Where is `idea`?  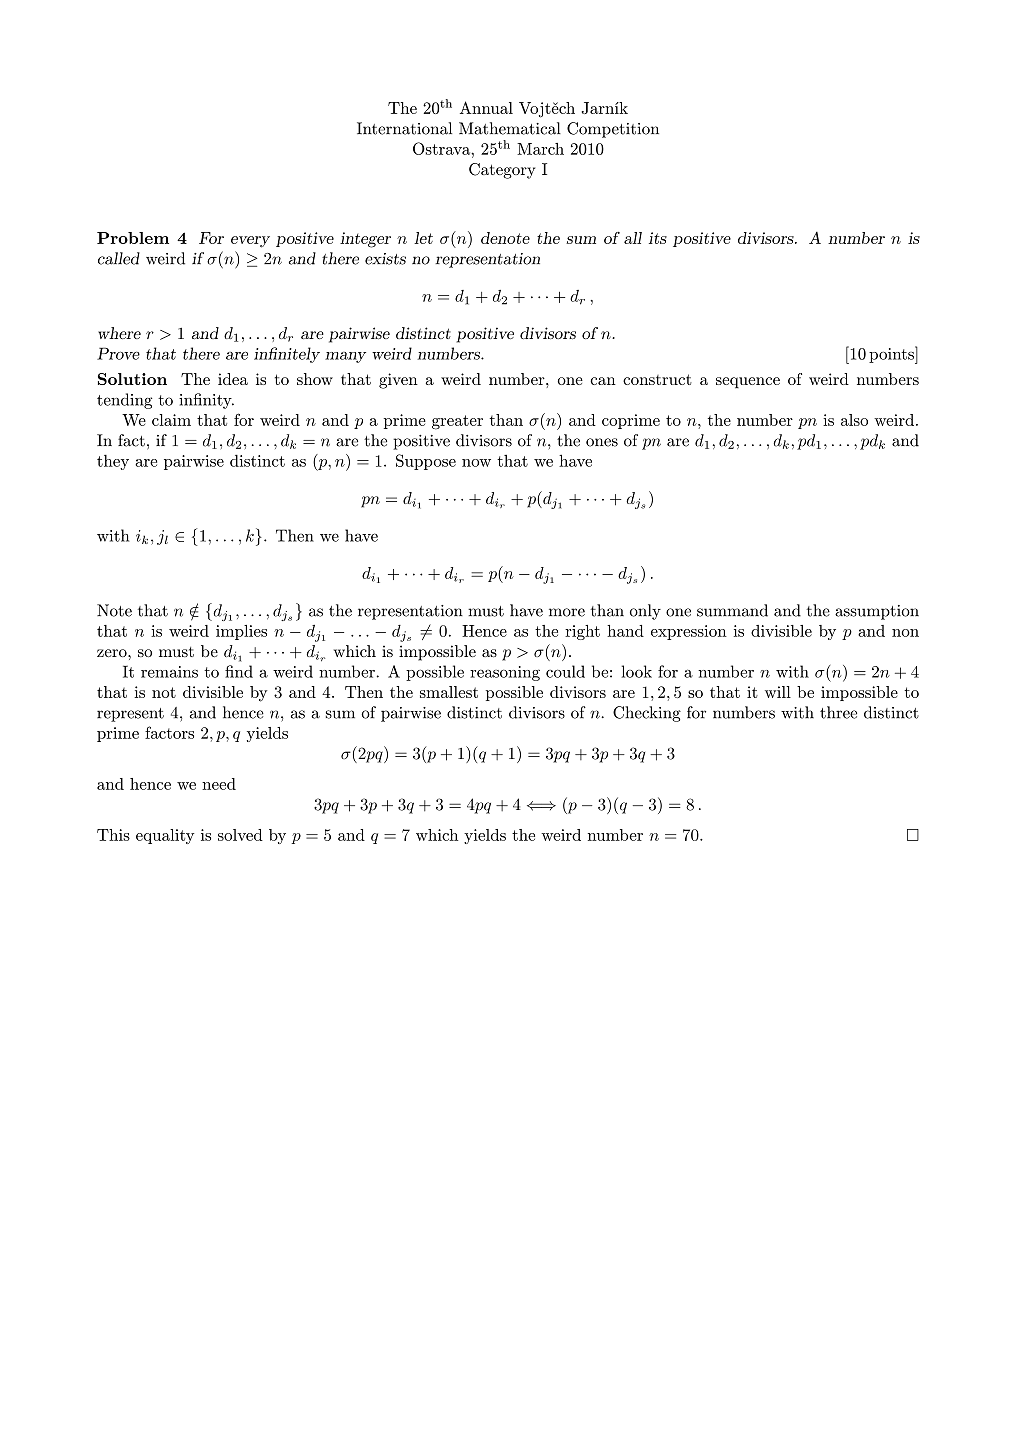 idea is located at coordinates (233, 379).
